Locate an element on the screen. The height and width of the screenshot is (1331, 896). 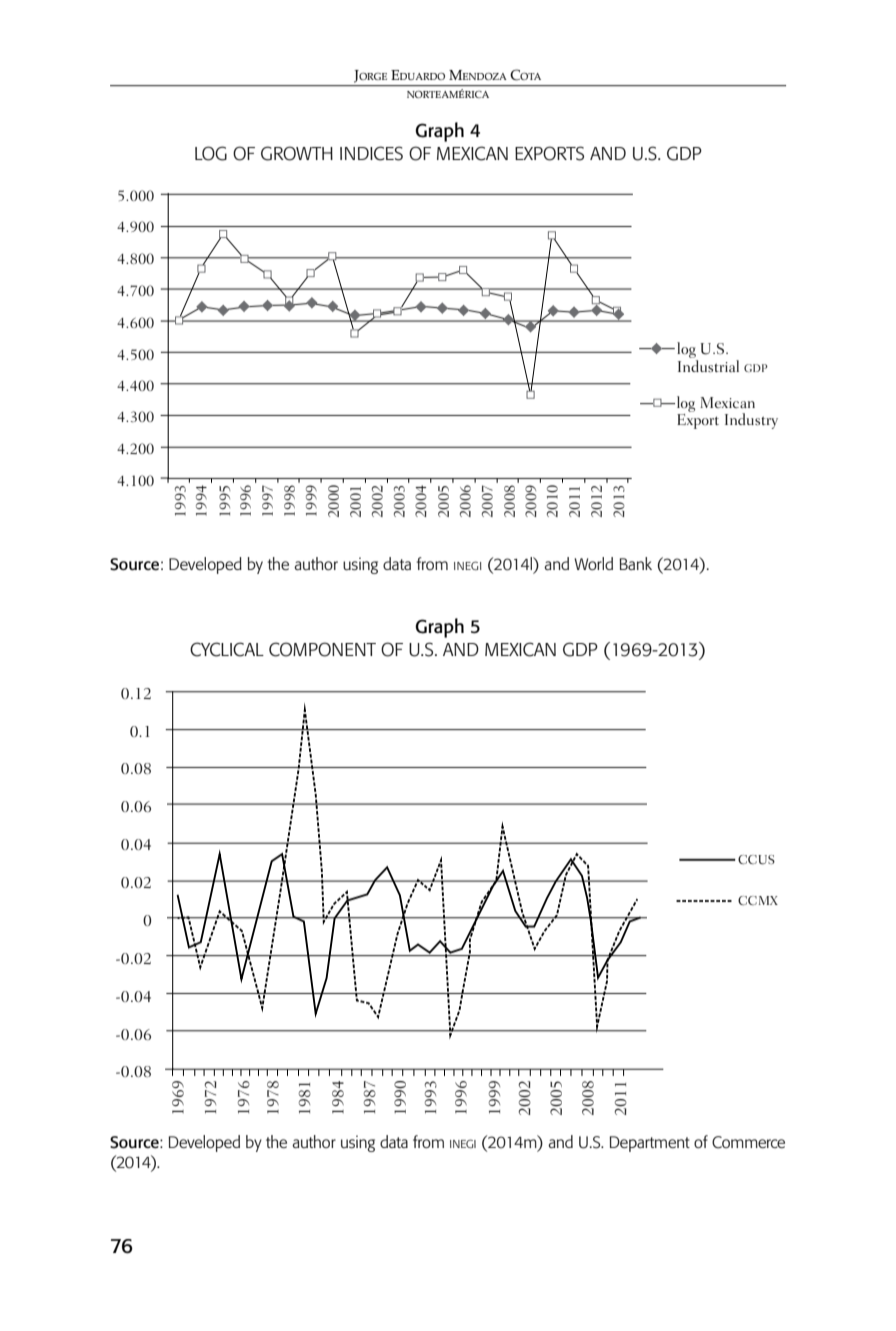
Department is located at coordinates (649, 1144).
